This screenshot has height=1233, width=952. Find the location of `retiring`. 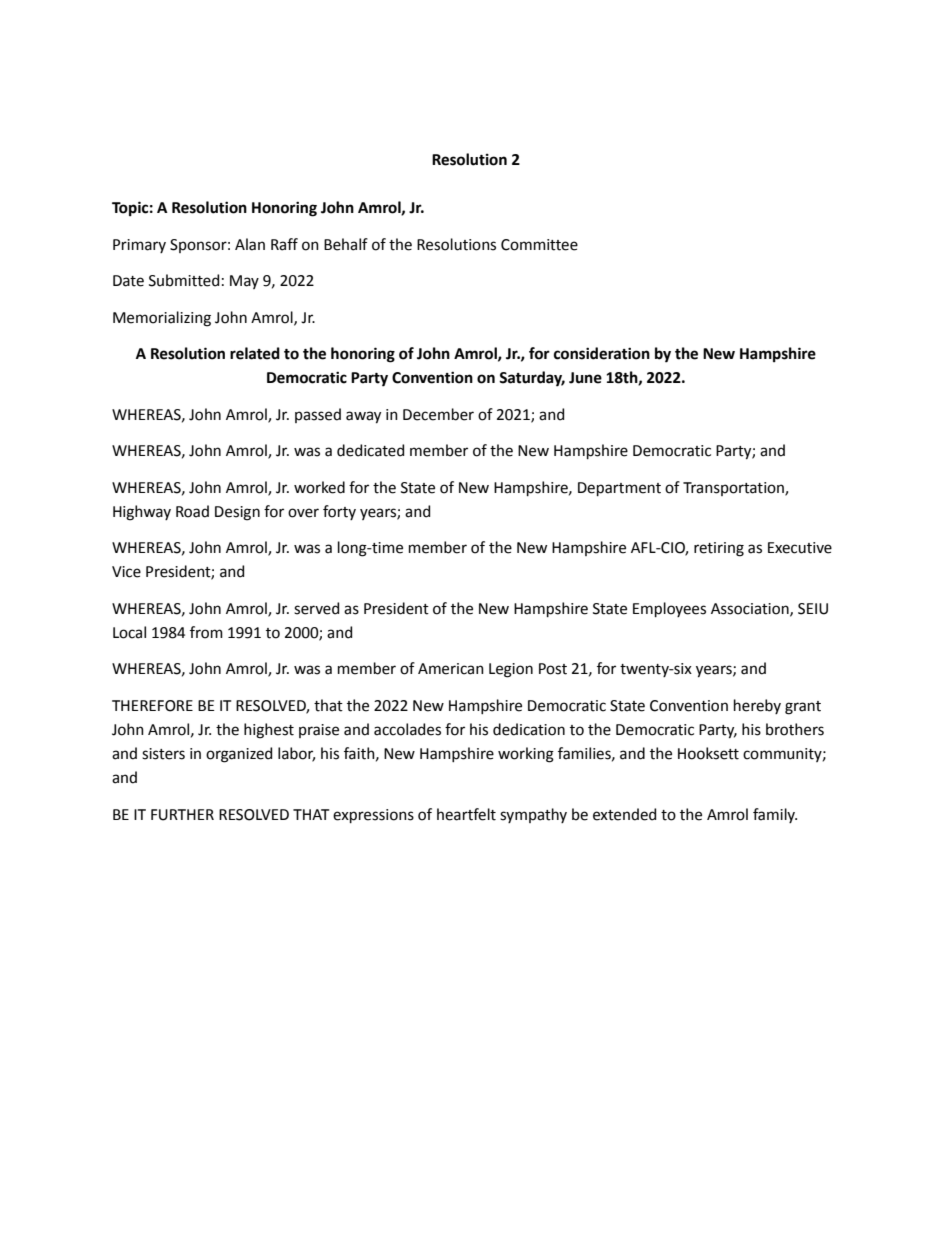

retiring is located at coordinates (719, 549).
